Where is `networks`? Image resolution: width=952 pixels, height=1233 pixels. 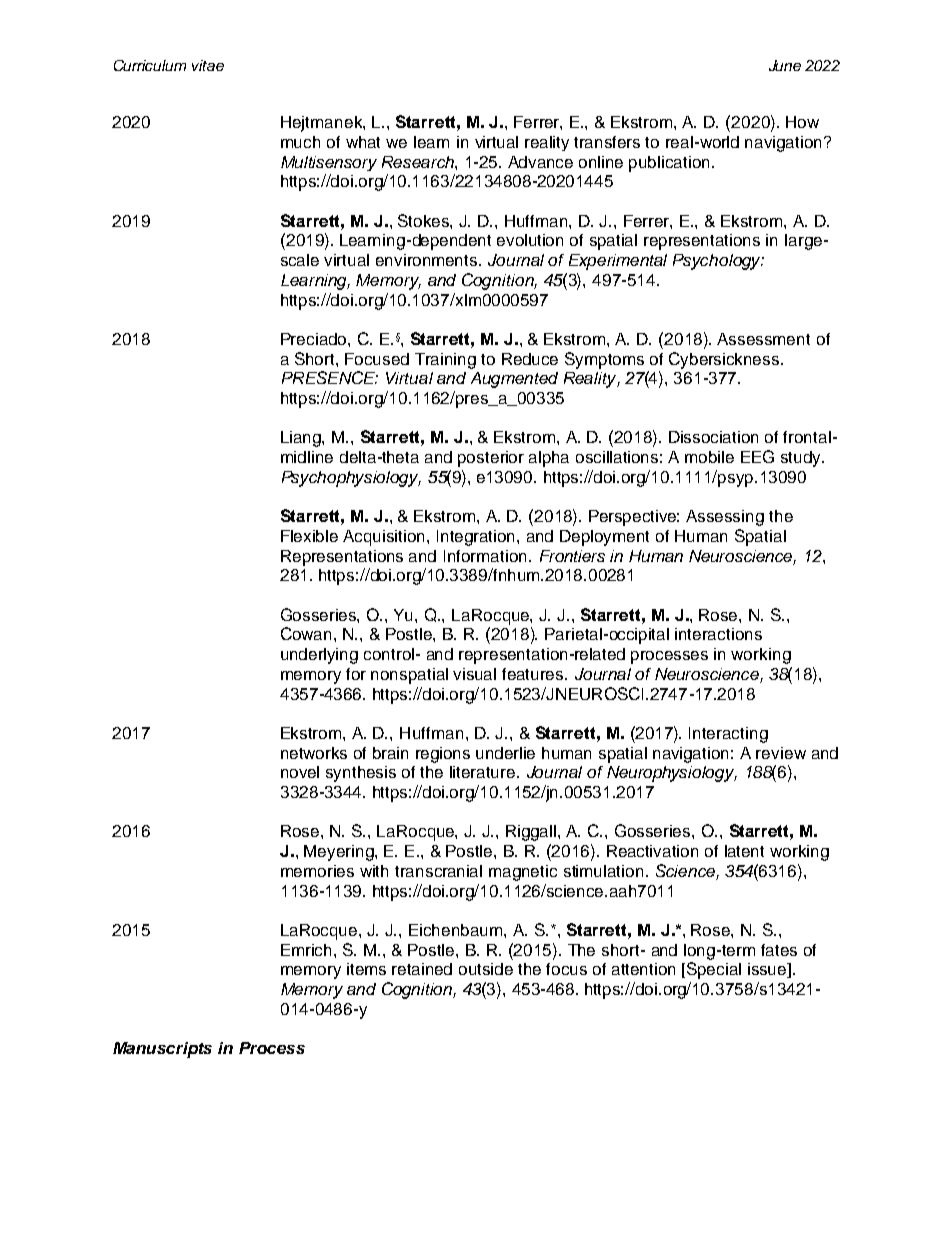 networks is located at coordinates (314, 753).
